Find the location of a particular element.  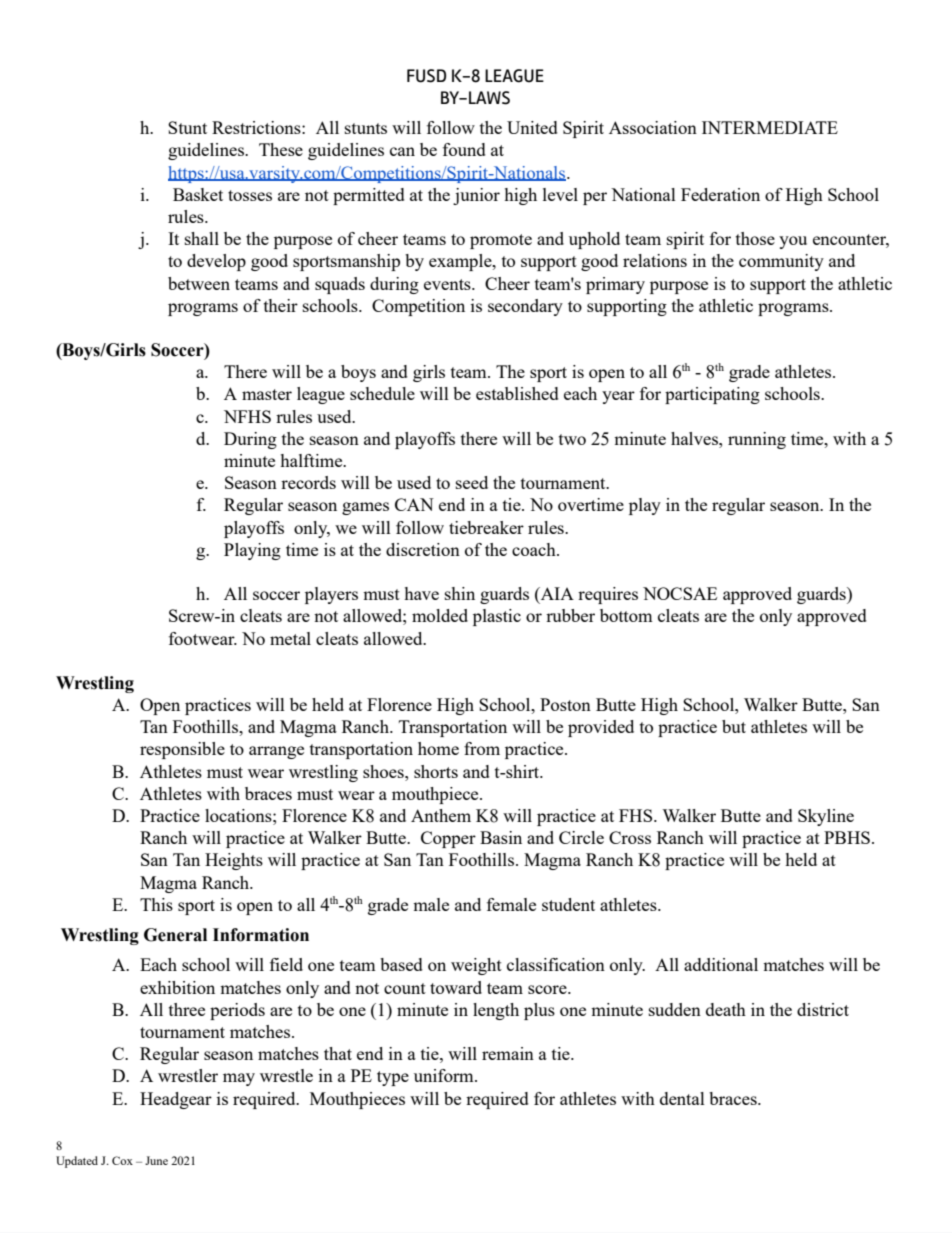

June is located at coordinates (156, 1160).
